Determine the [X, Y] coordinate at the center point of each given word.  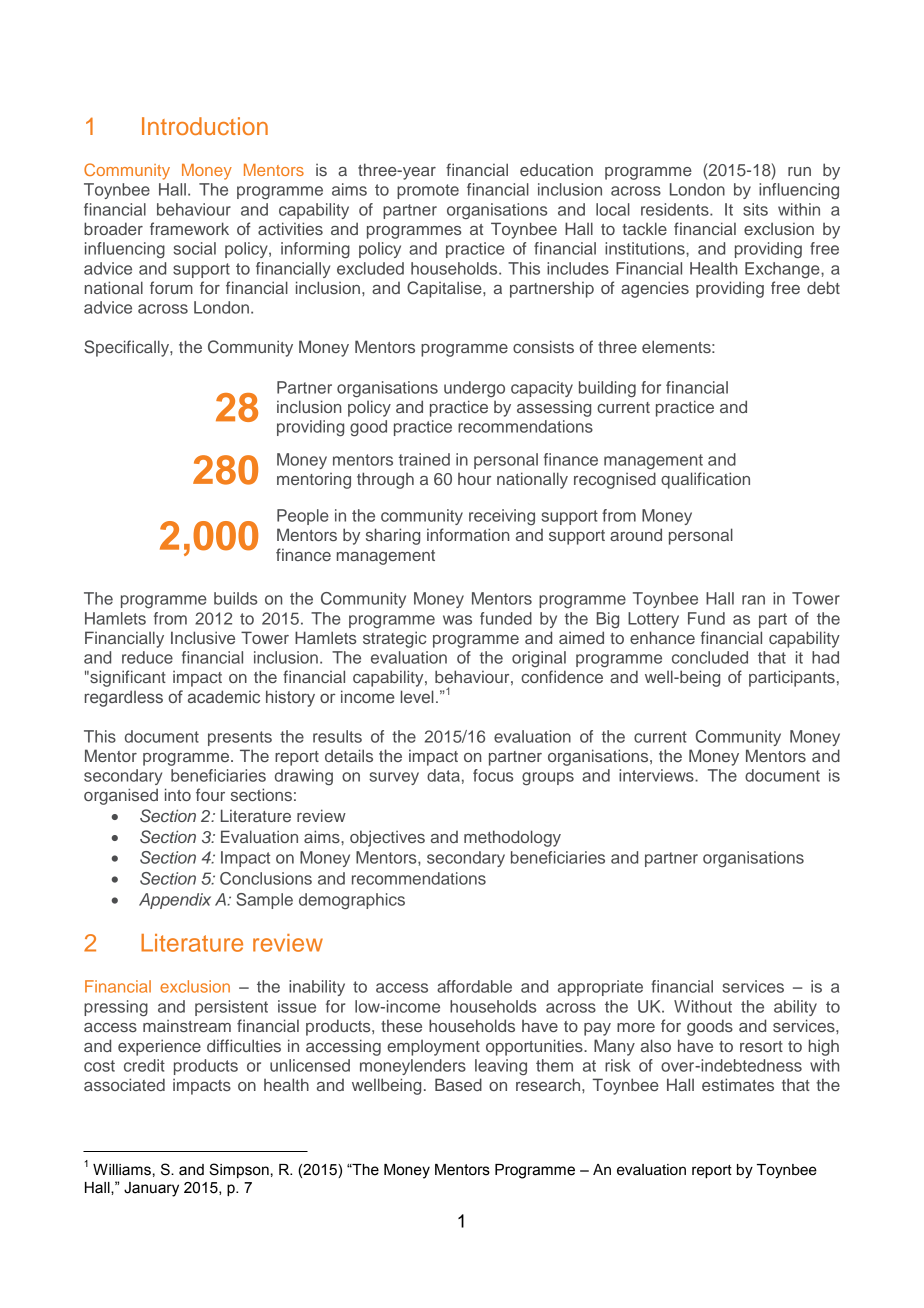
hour [474, 479]
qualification [705, 480]
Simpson [239, 1170]
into [178, 794]
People [303, 517]
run [799, 171]
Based [458, 1084]
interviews [657, 775]
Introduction [205, 126]
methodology [512, 838]
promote [428, 191]
